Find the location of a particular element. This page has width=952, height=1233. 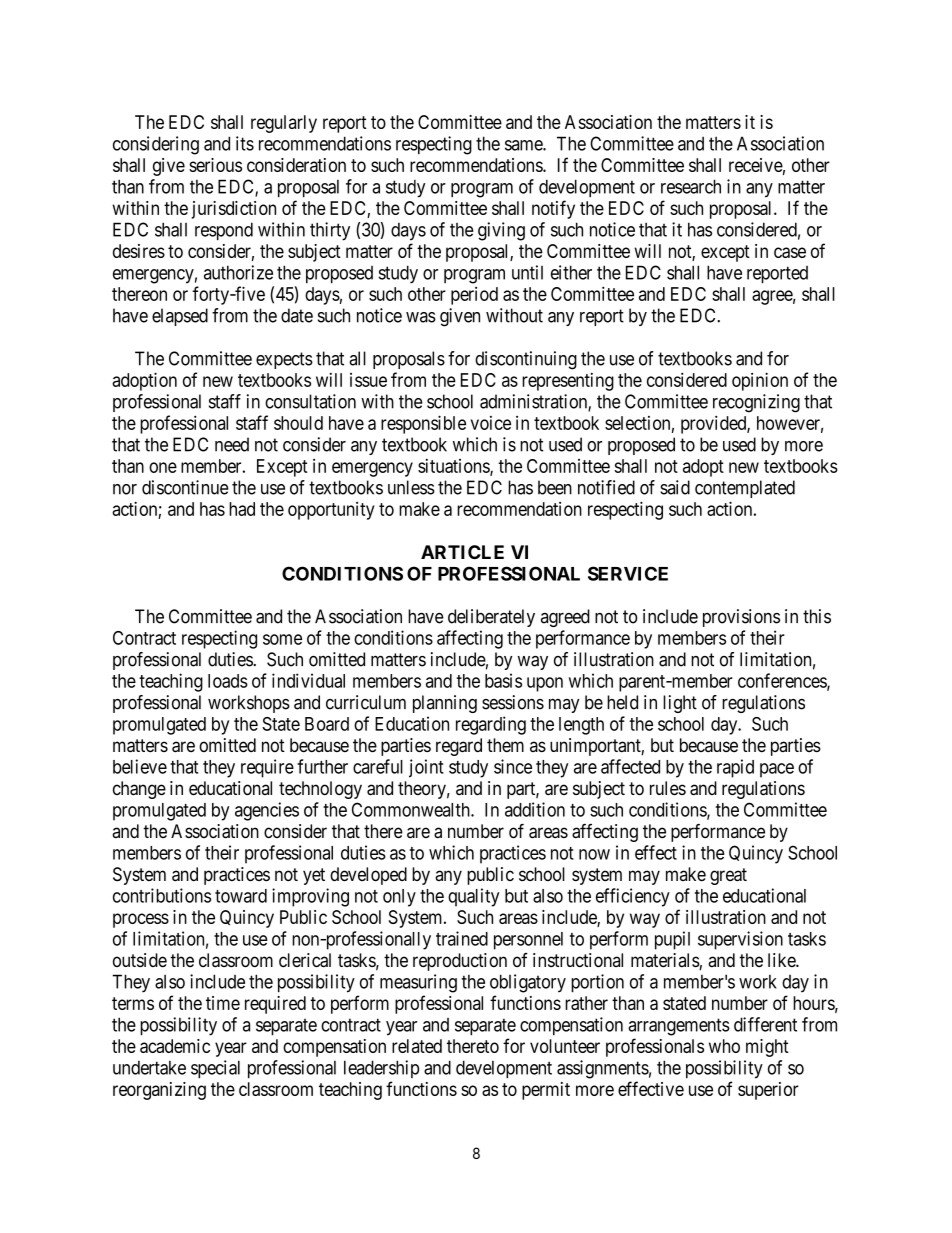

serious is located at coordinates (215, 165).
